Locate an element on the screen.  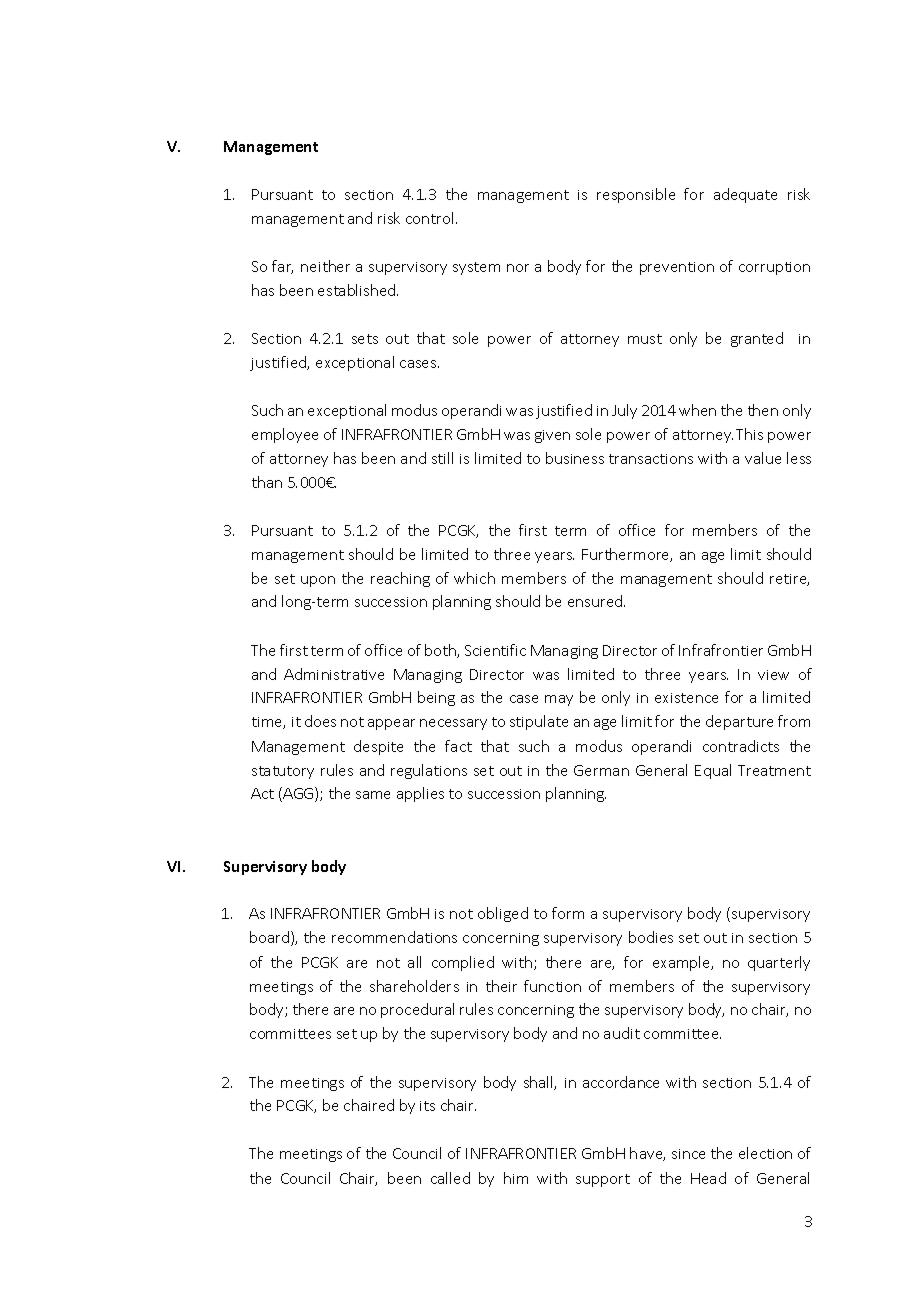
him is located at coordinates (516, 1178).
